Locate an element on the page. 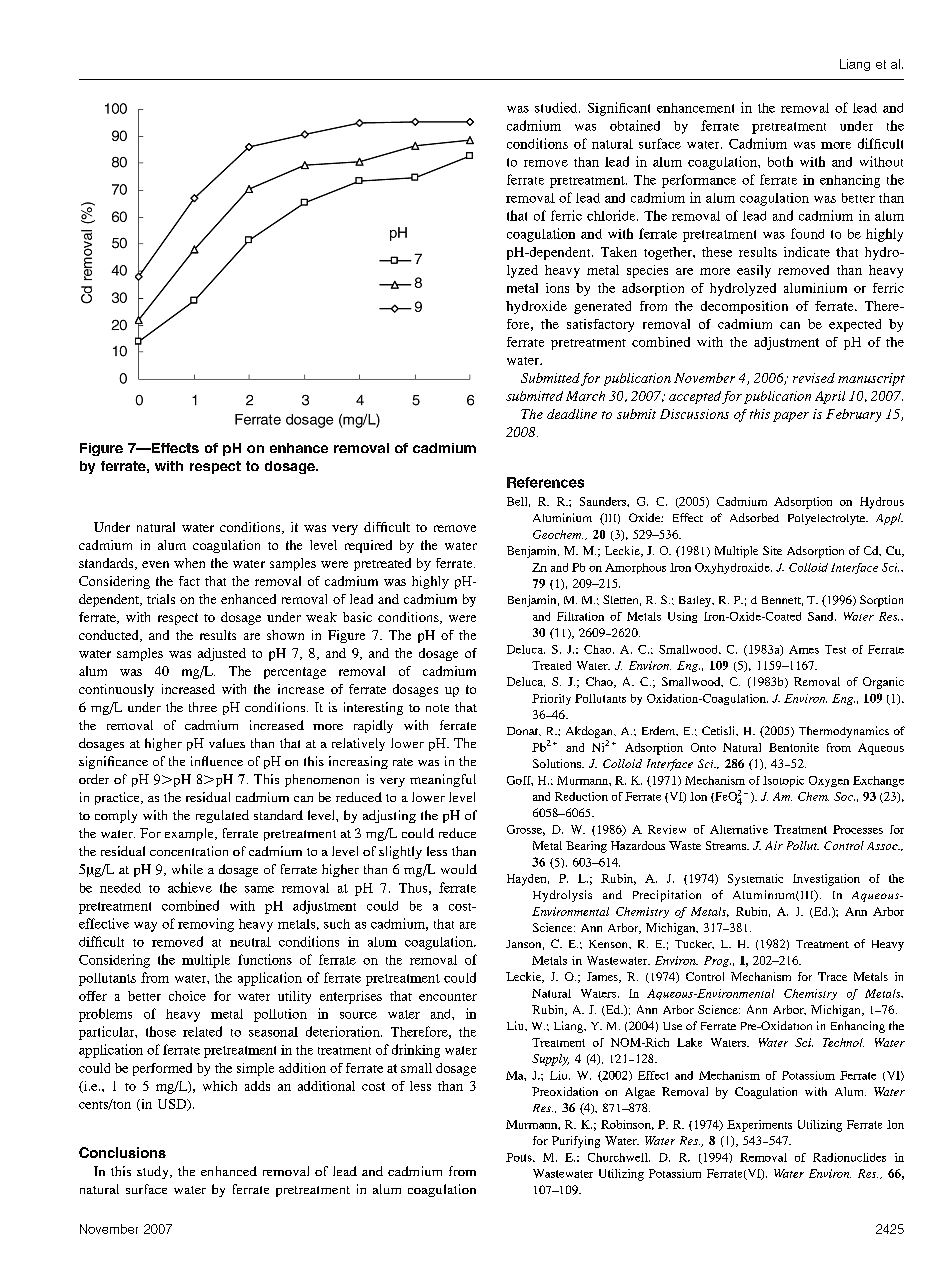 The width and height of the page is (947, 1288). studied is located at coordinates (557, 107).
